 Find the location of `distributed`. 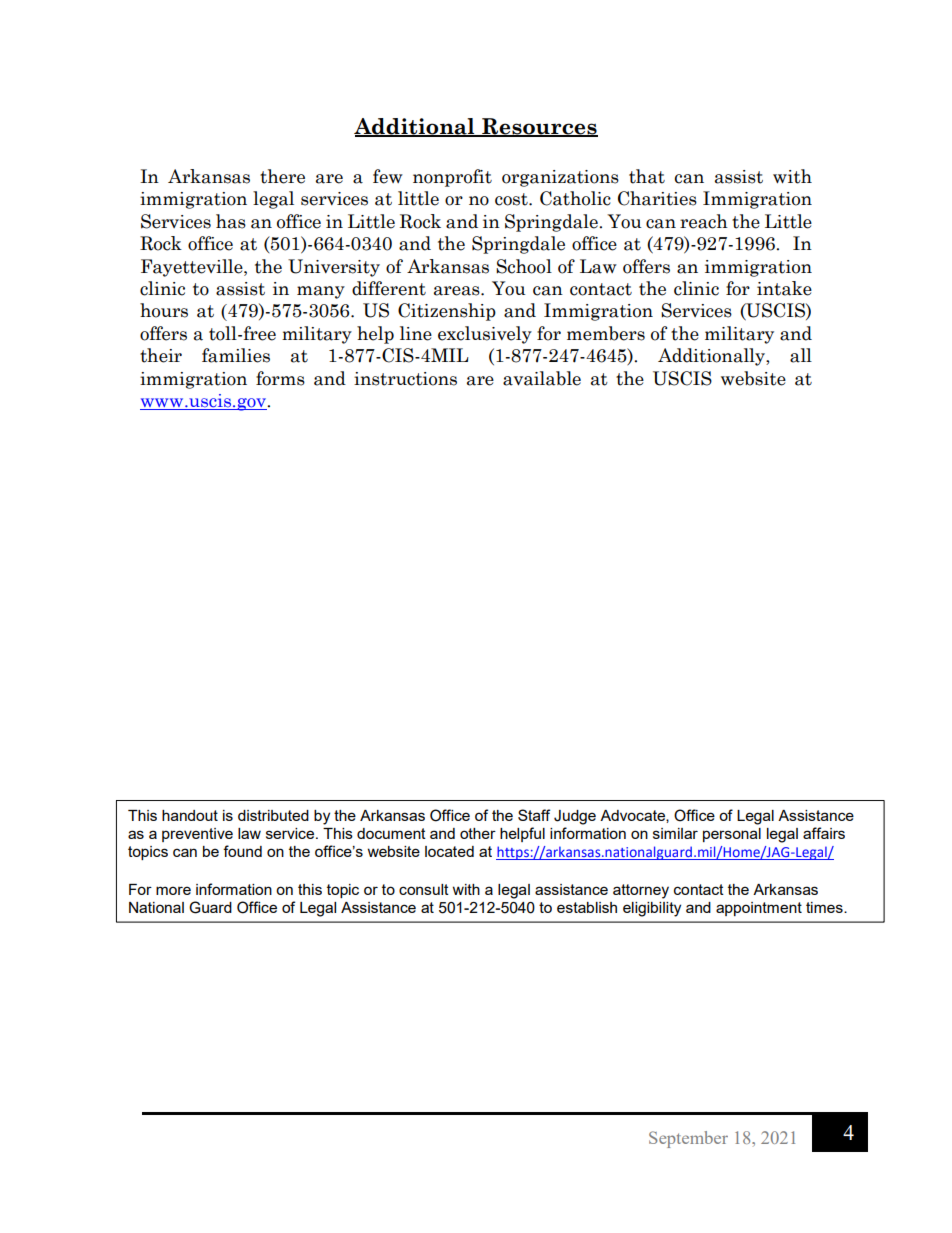

distributed is located at coordinates (273, 815).
